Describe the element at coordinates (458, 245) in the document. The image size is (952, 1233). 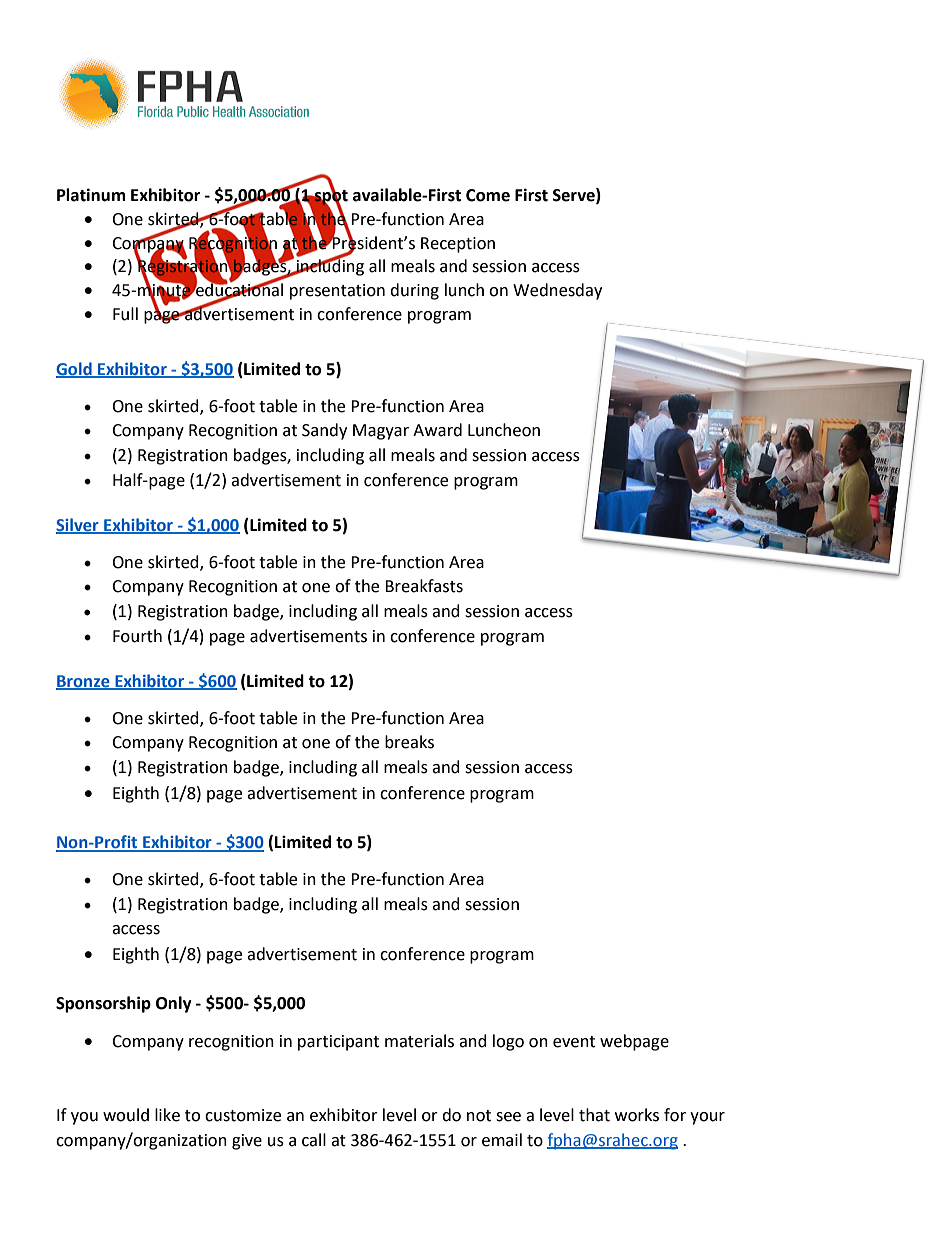
I see `Reception` at that location.
